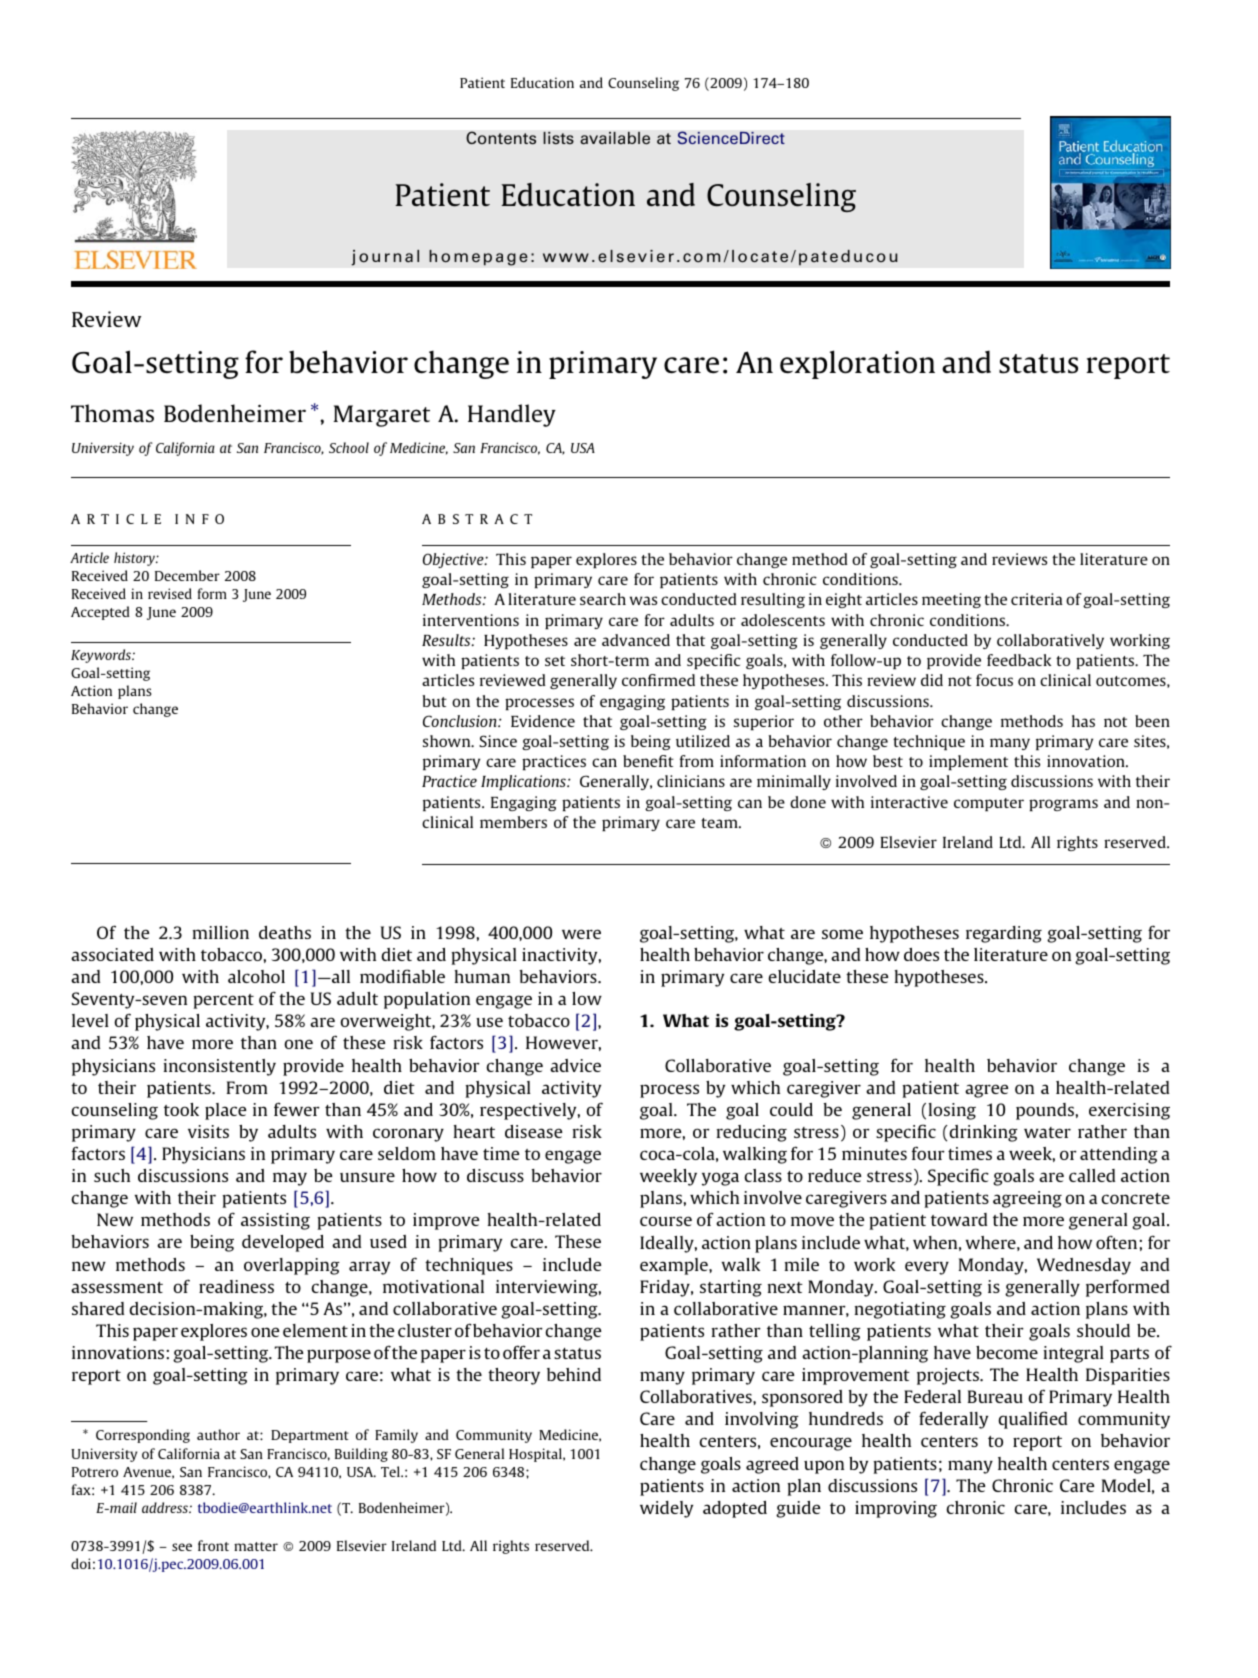  What do you see at coordinates (636, 640) in the image?
I see `advanced` at bounding box center [636, 640].
